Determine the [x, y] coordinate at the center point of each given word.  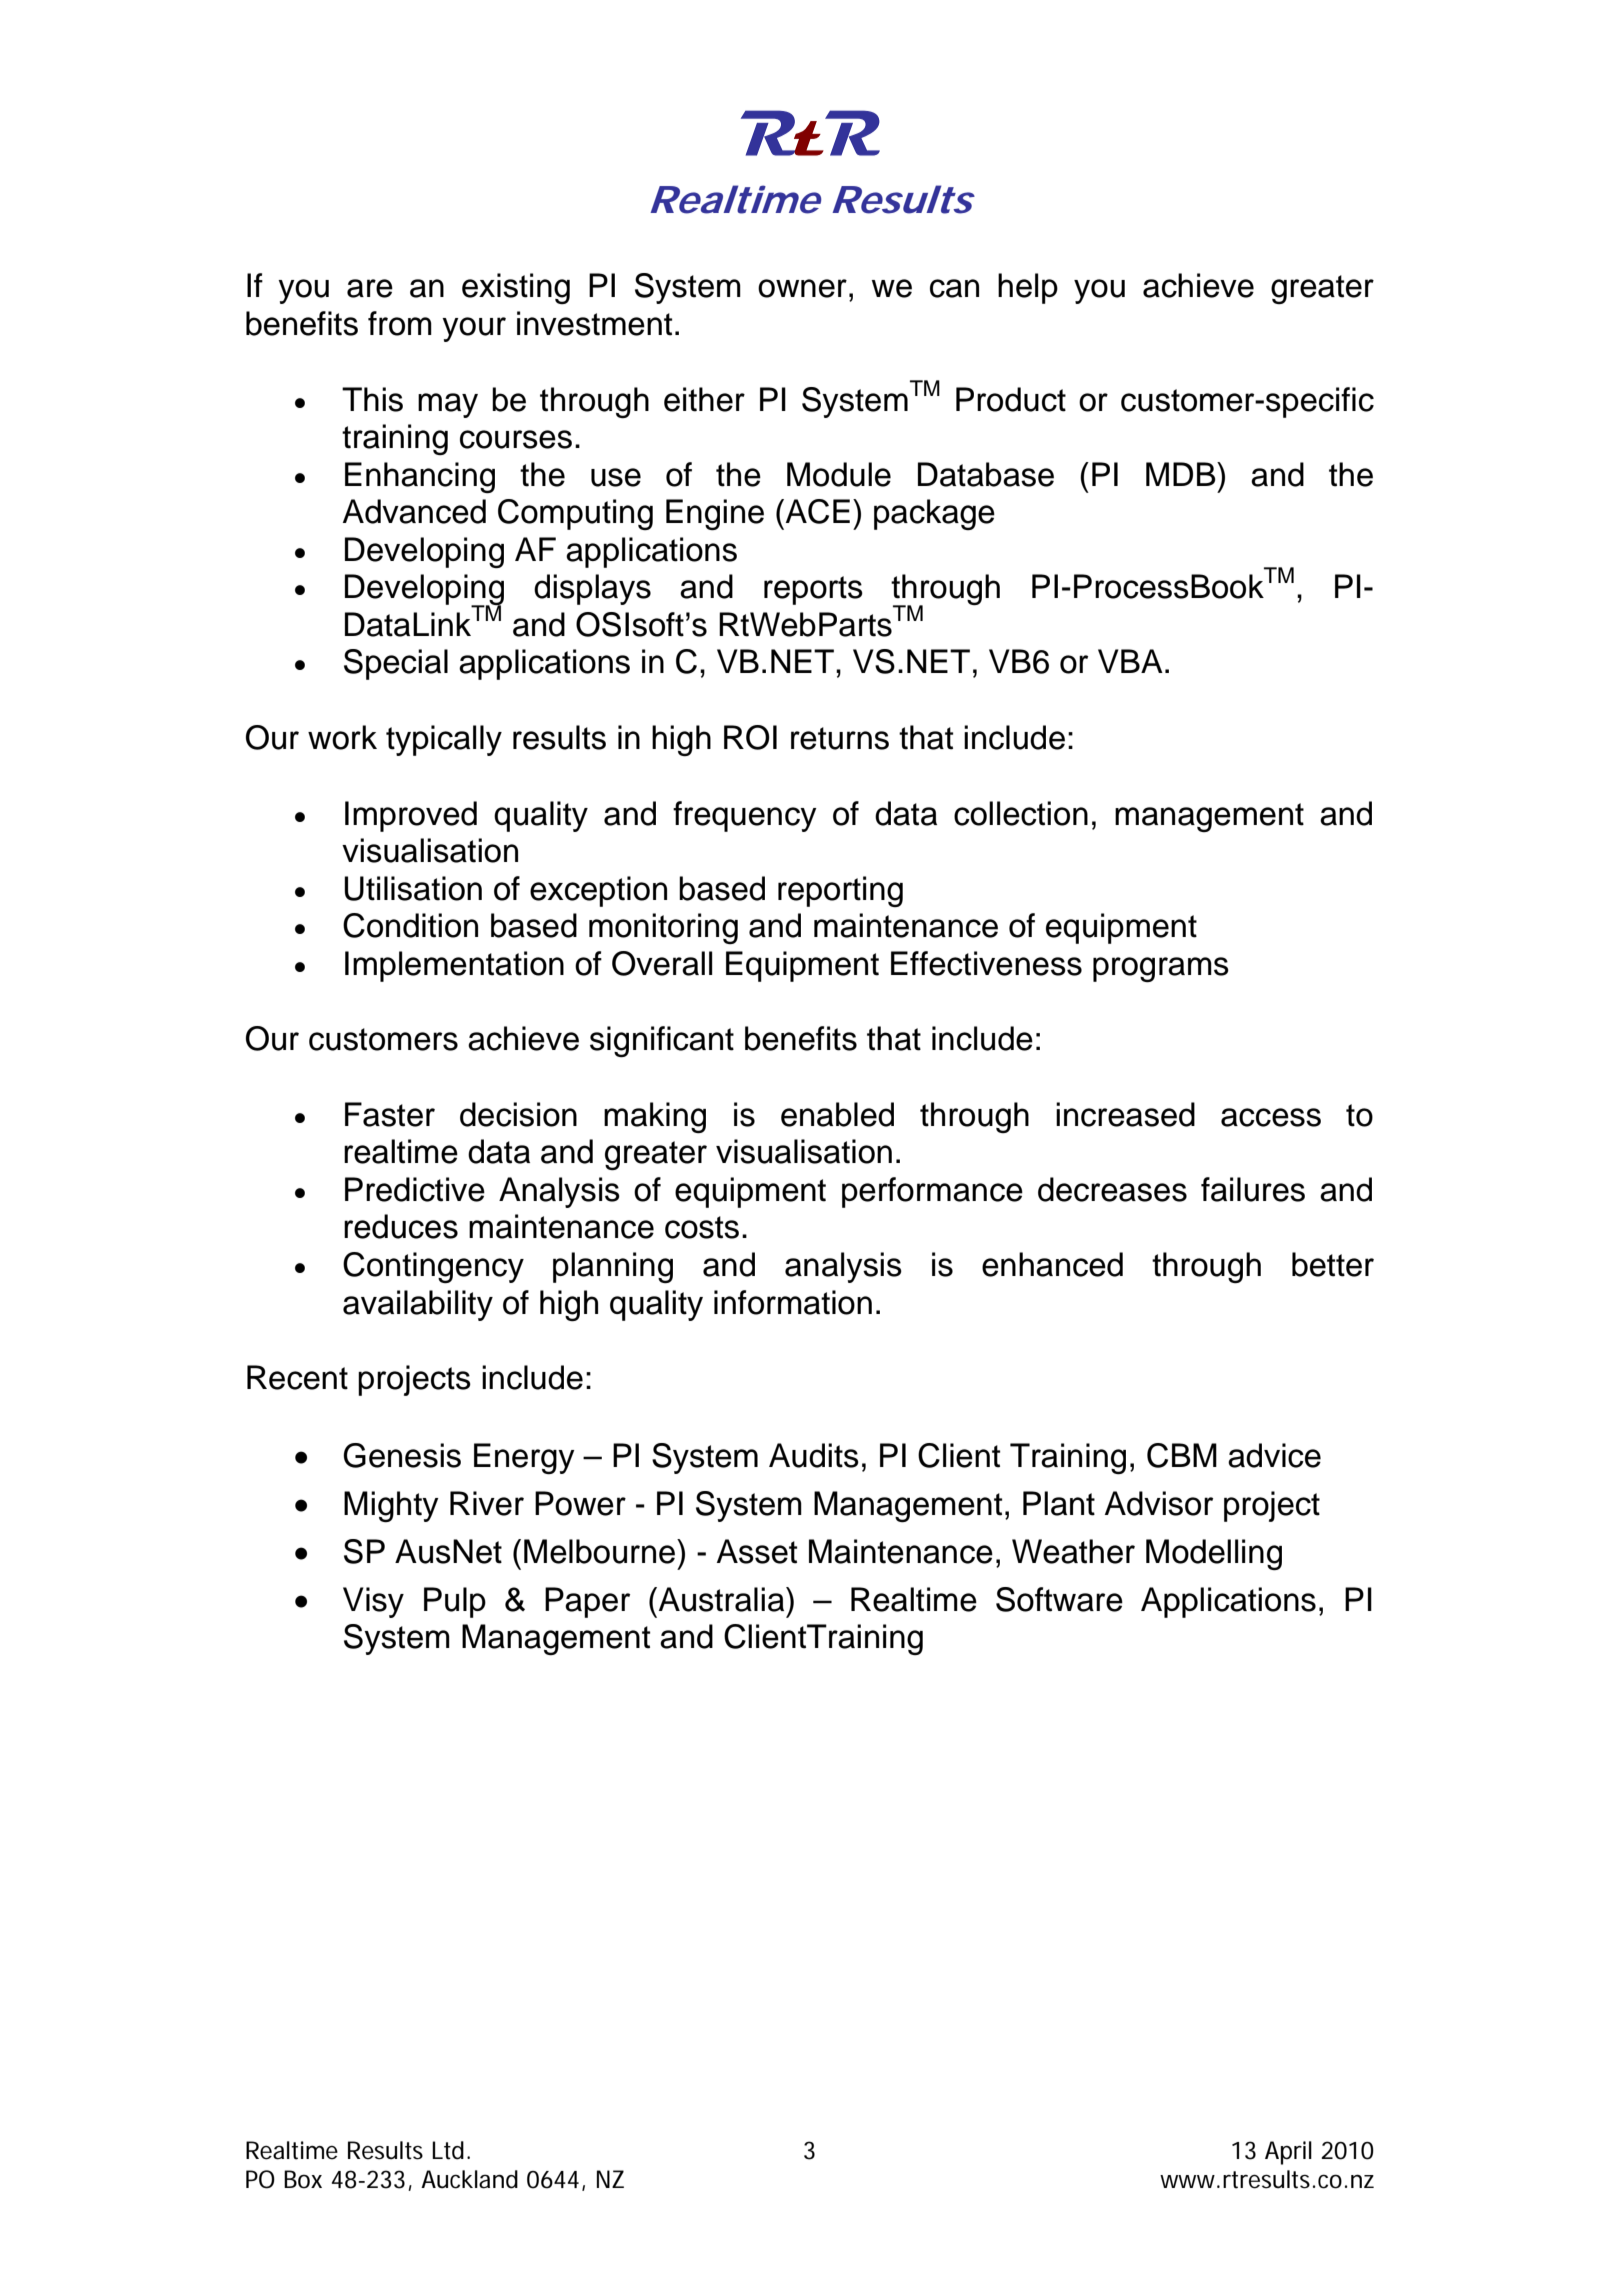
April [1288, 2153]
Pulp [455, 1602]
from [400, 323]
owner [802, 288]
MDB [1182, 474]
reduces [401, 1226]
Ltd [448, 2150]
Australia [721, 1599]
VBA [1130, 661]
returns [840, 738]
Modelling [1214, 1554]
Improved [411, 816]
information [793, 1302]
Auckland [469, 2179]
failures [1253, 1189]
